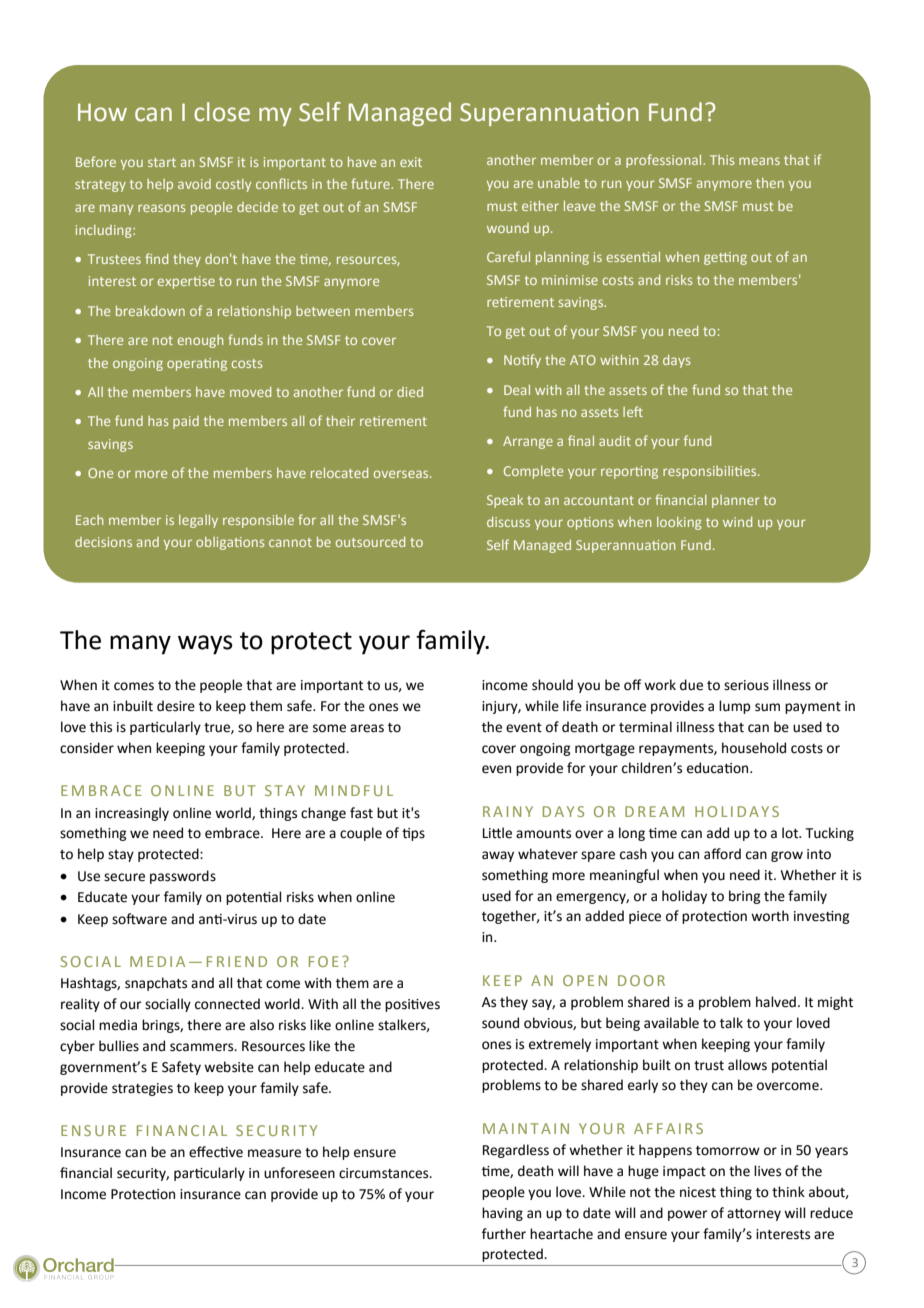 Image resolution: width=924 pixels, height=1308 pixels. I want to click on means, so click(759, 161).
